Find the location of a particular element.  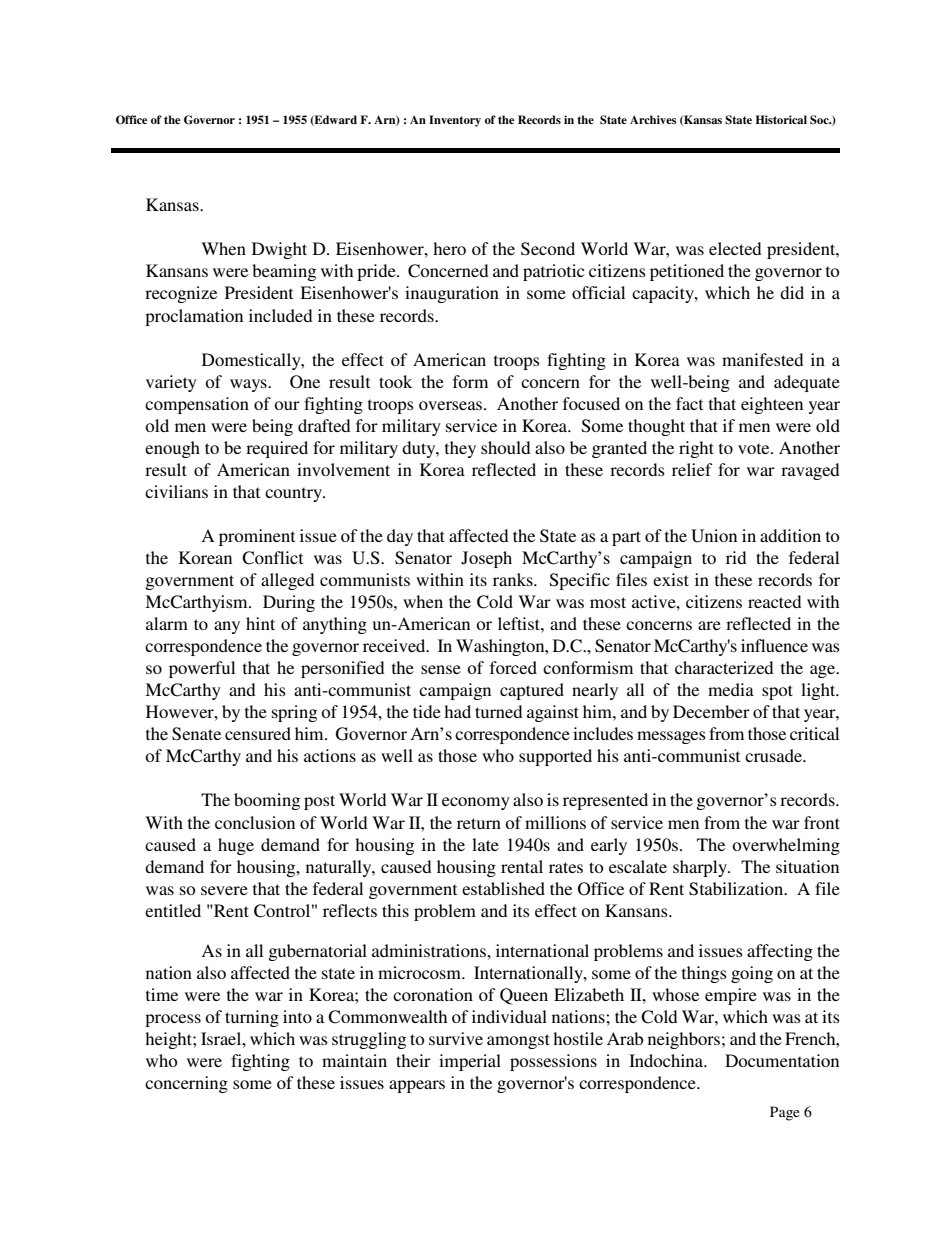

Dwight is located at coordinates (279, 250).
